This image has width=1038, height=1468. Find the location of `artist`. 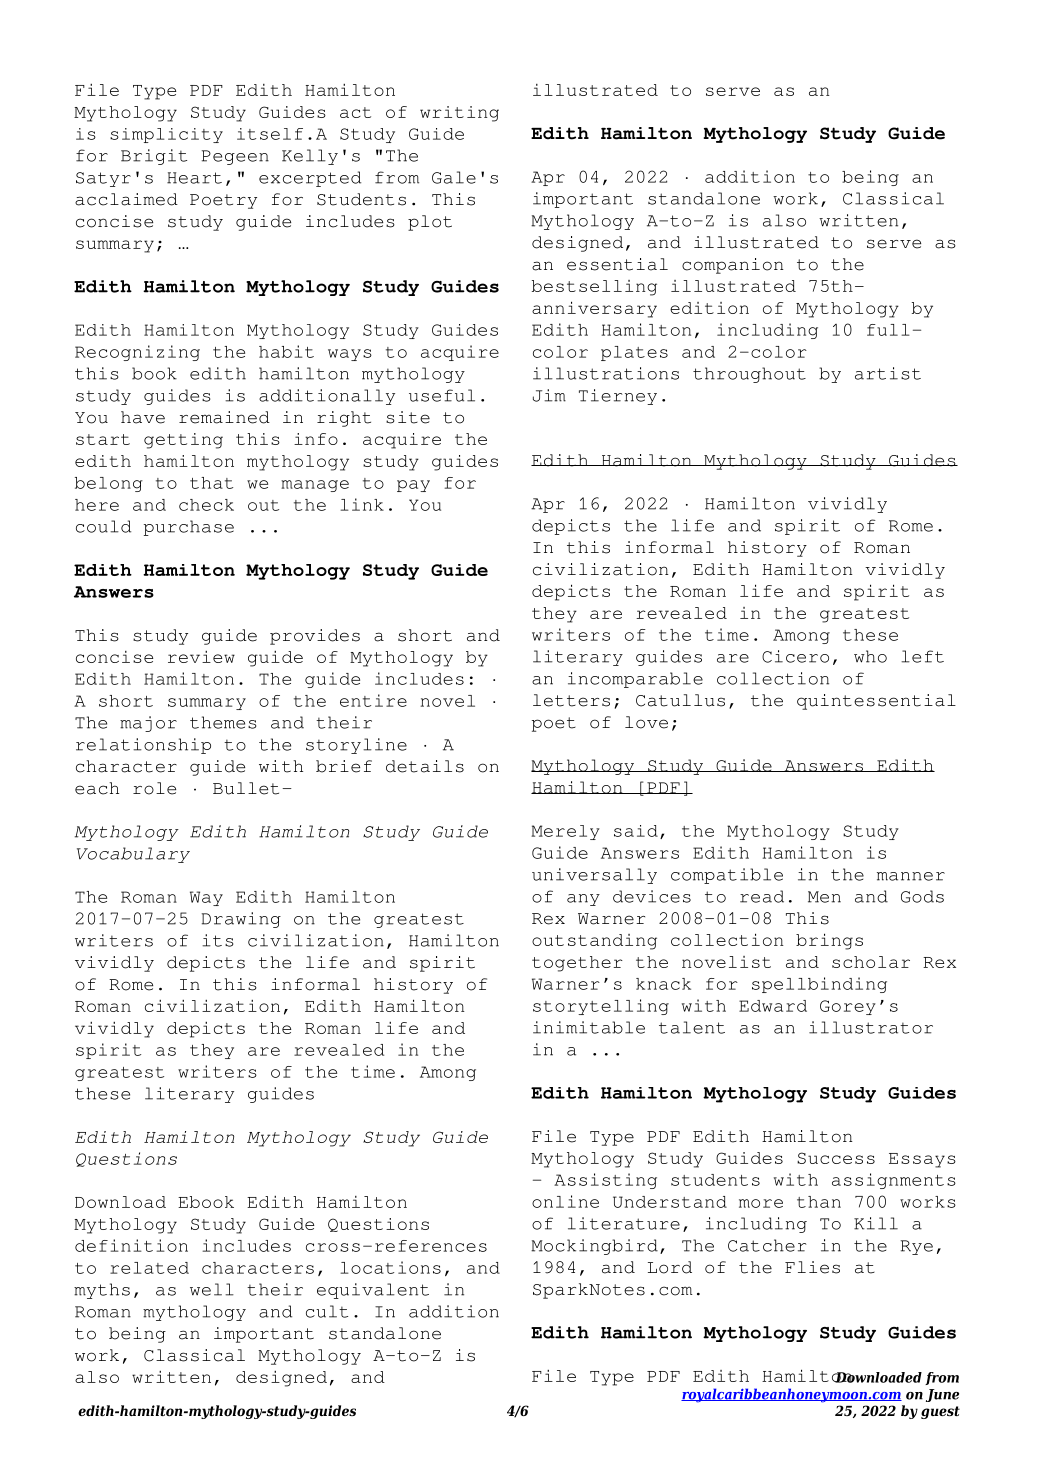

artist is located at coordinates (888, 373).
